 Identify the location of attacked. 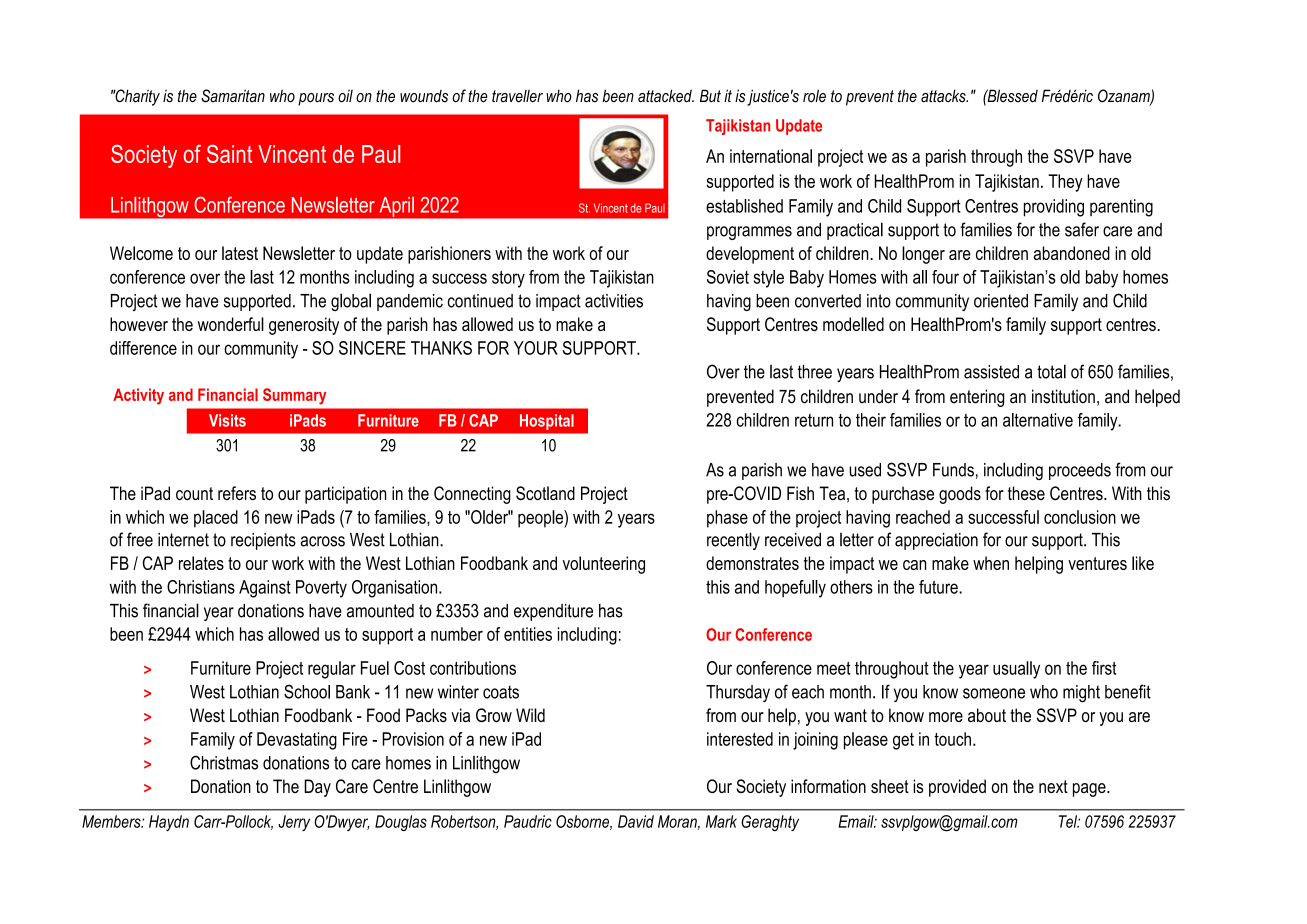
(666, 96).
